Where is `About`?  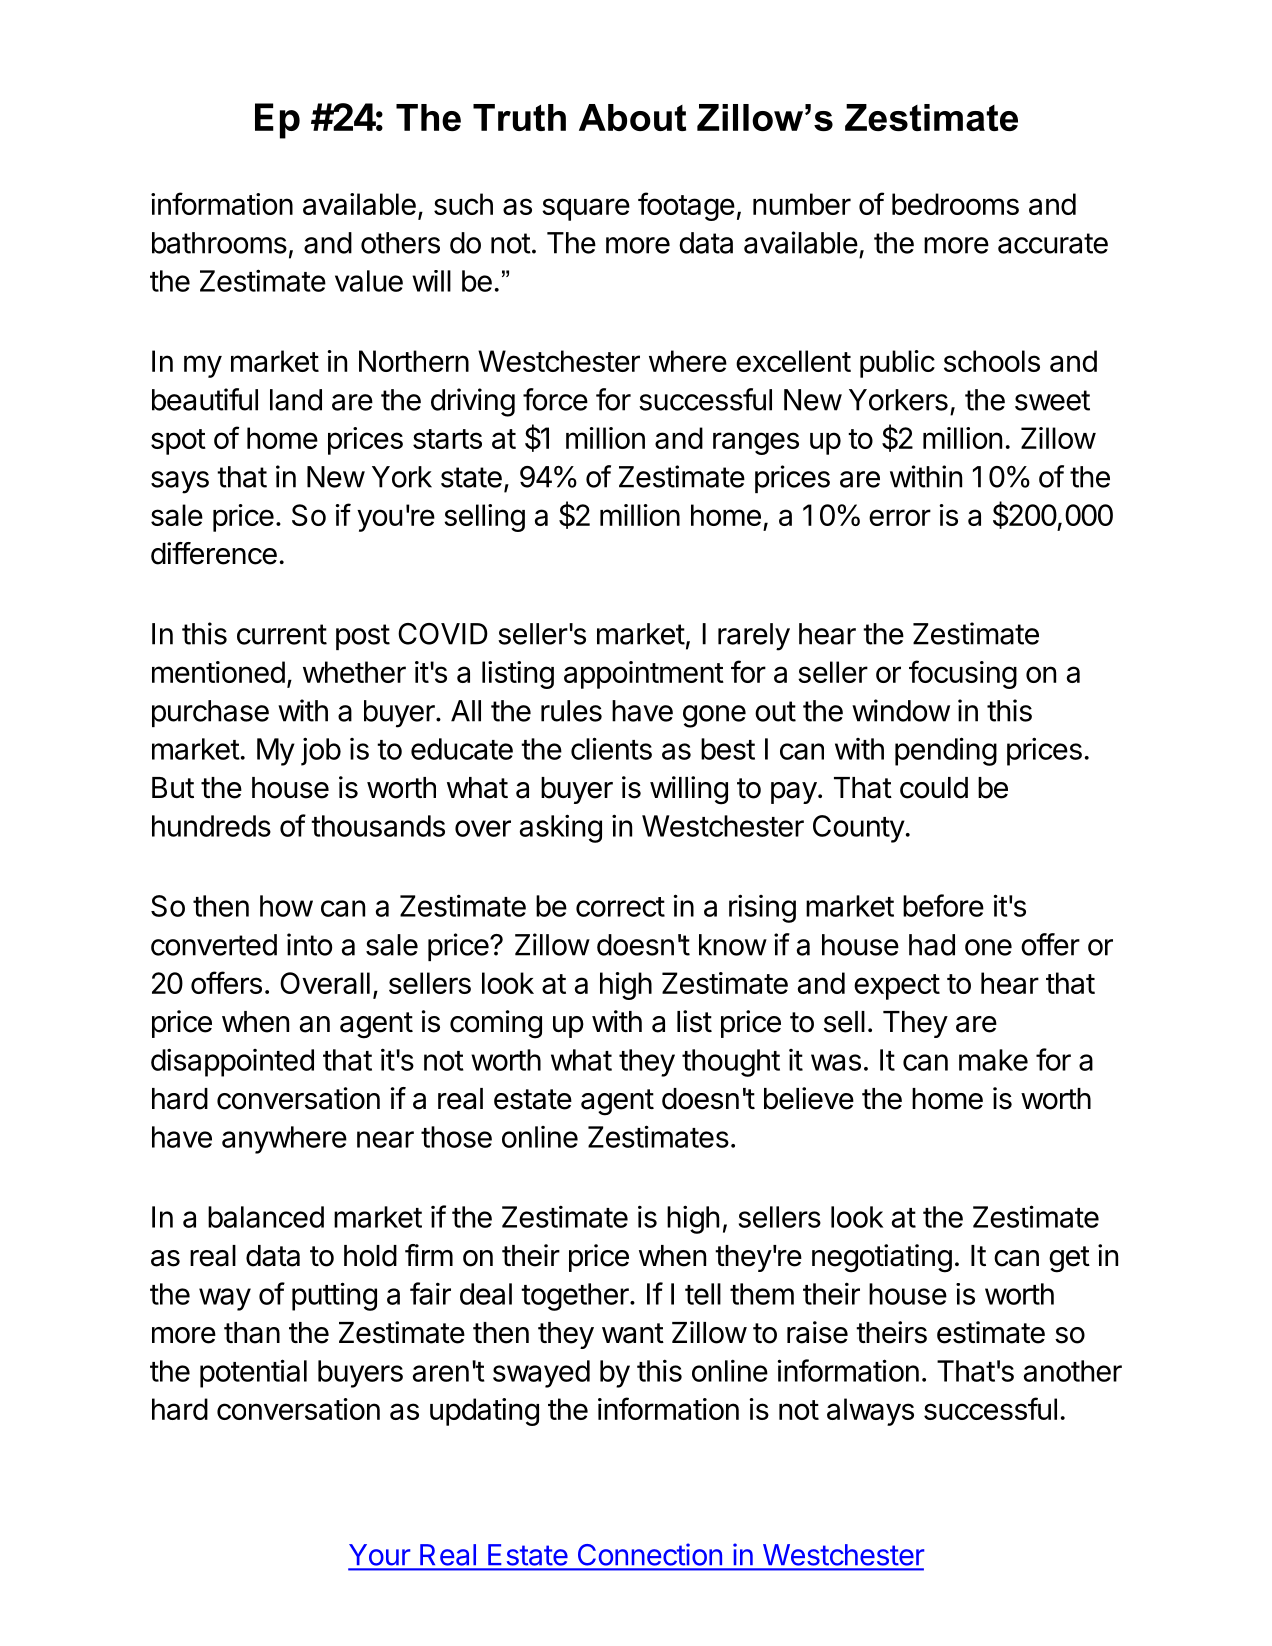 About is located at coordinates (632, 117).
